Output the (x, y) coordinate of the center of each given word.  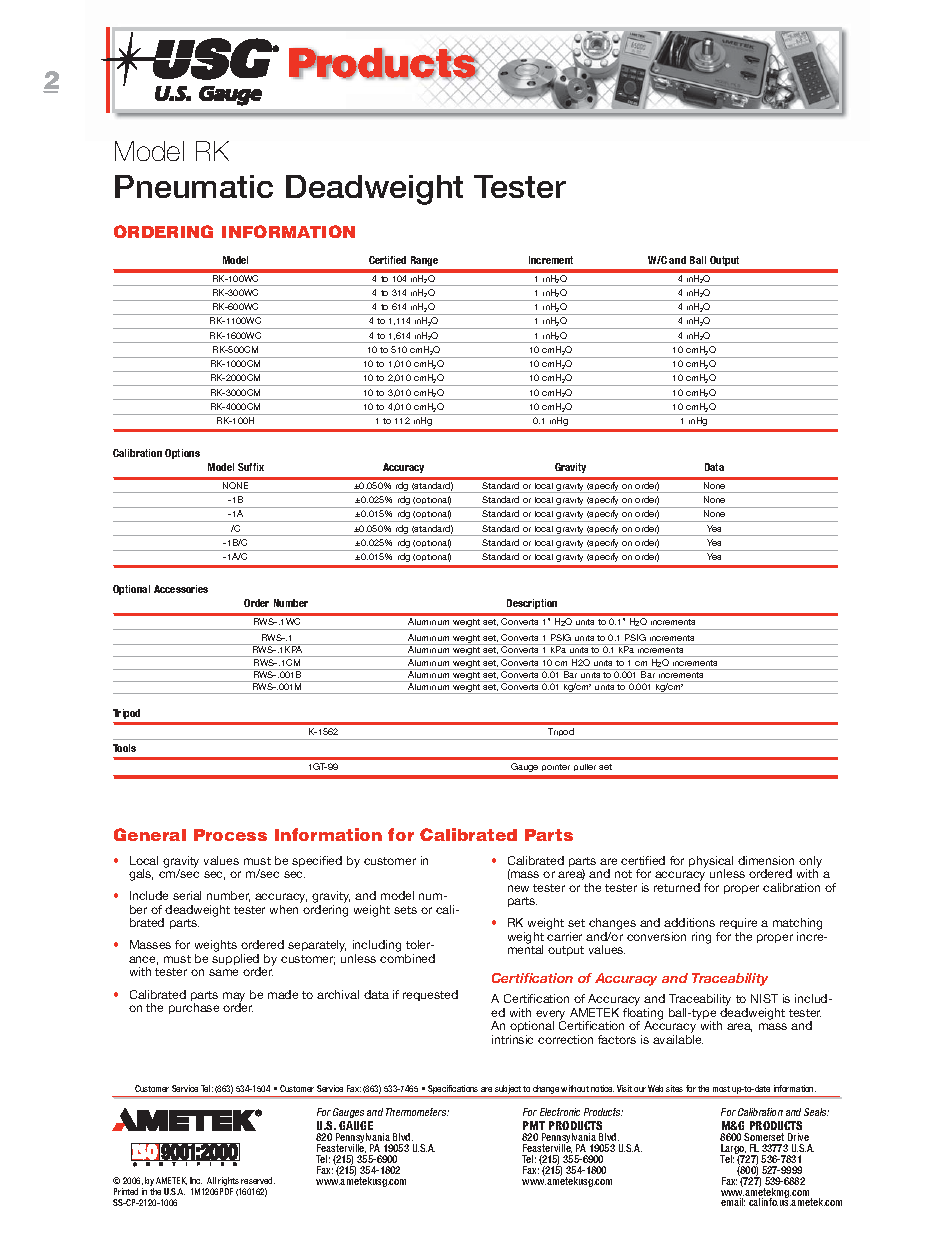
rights (229, 1183)
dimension (766, 860)
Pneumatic (194, 186)
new (518, 888)
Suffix (251, 467)
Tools (124, 748)
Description (532, 604)
